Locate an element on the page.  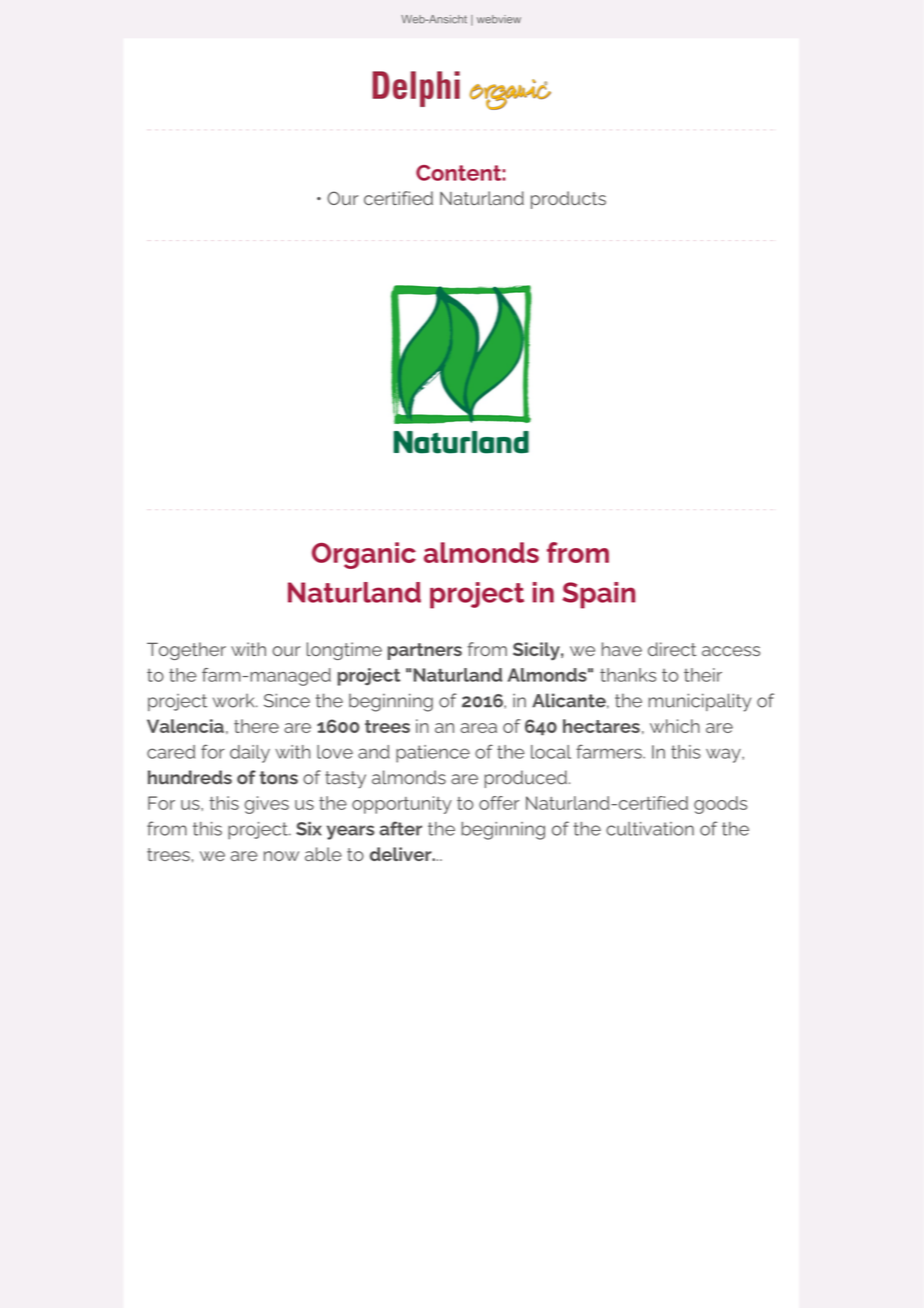
direct is located at coordinates (672, 649).
